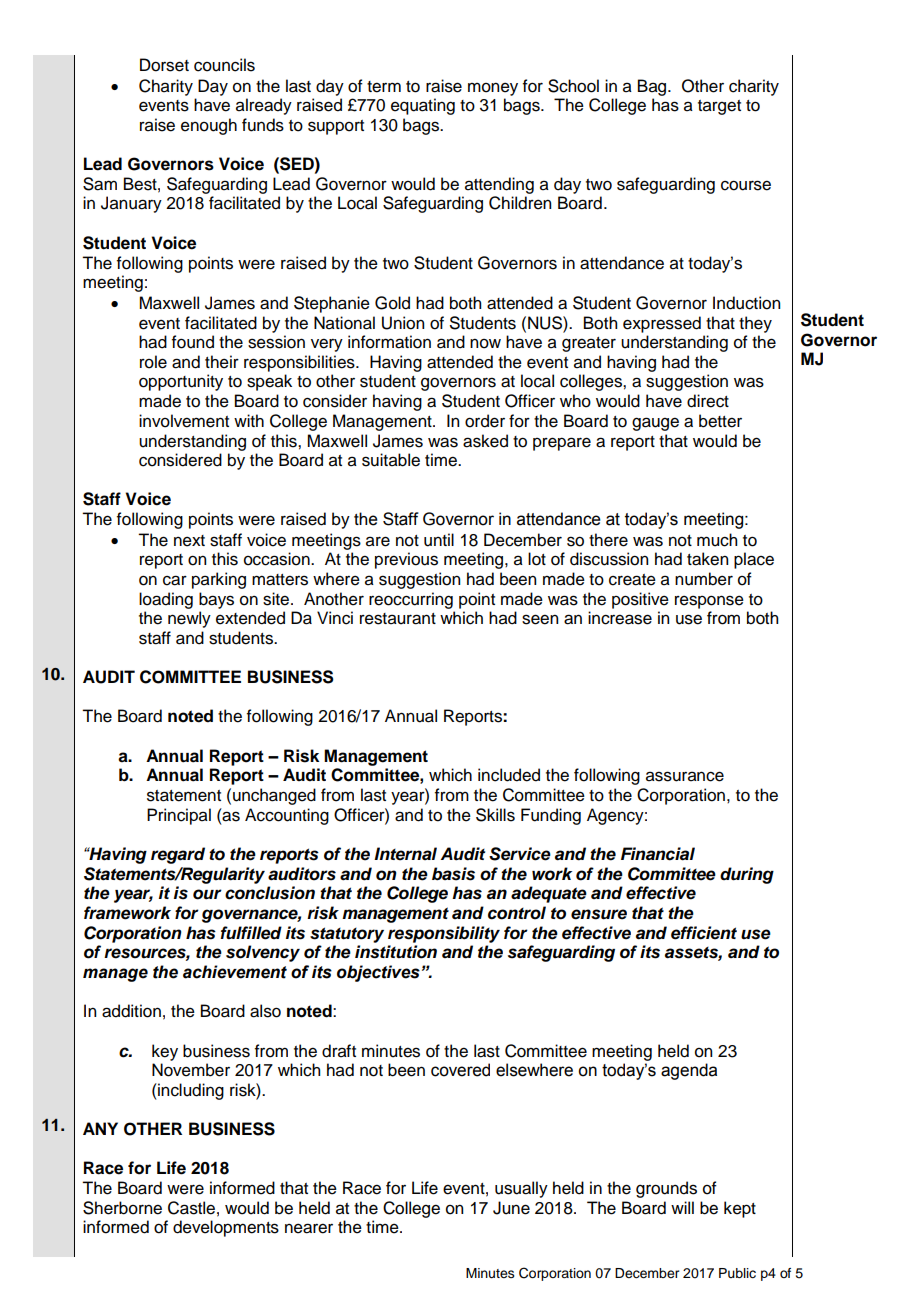 The height and width of the screenshot is (1307, 924). I want to click on enough, so click(209, 126).
